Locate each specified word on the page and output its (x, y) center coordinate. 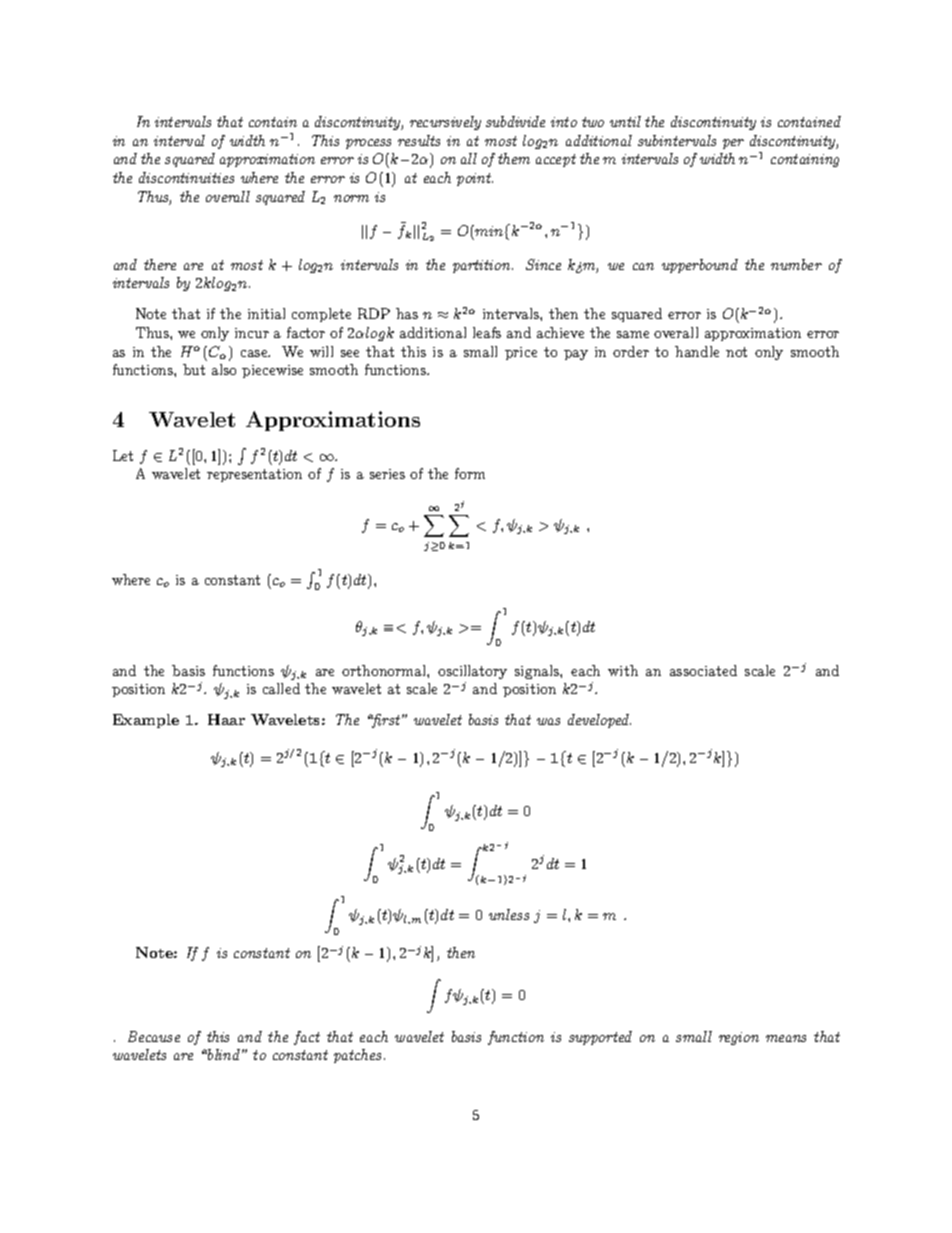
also (224, 369)
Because (154, 1036)
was (548, 721)
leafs (487, 332)
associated (703, 670)
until (625, 121)
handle (697, 351)
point (475, 179)
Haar (226, 719)
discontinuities (186, 177)
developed (599, 721)
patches (359, 1056)
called (281, 688)
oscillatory (472, 672)
